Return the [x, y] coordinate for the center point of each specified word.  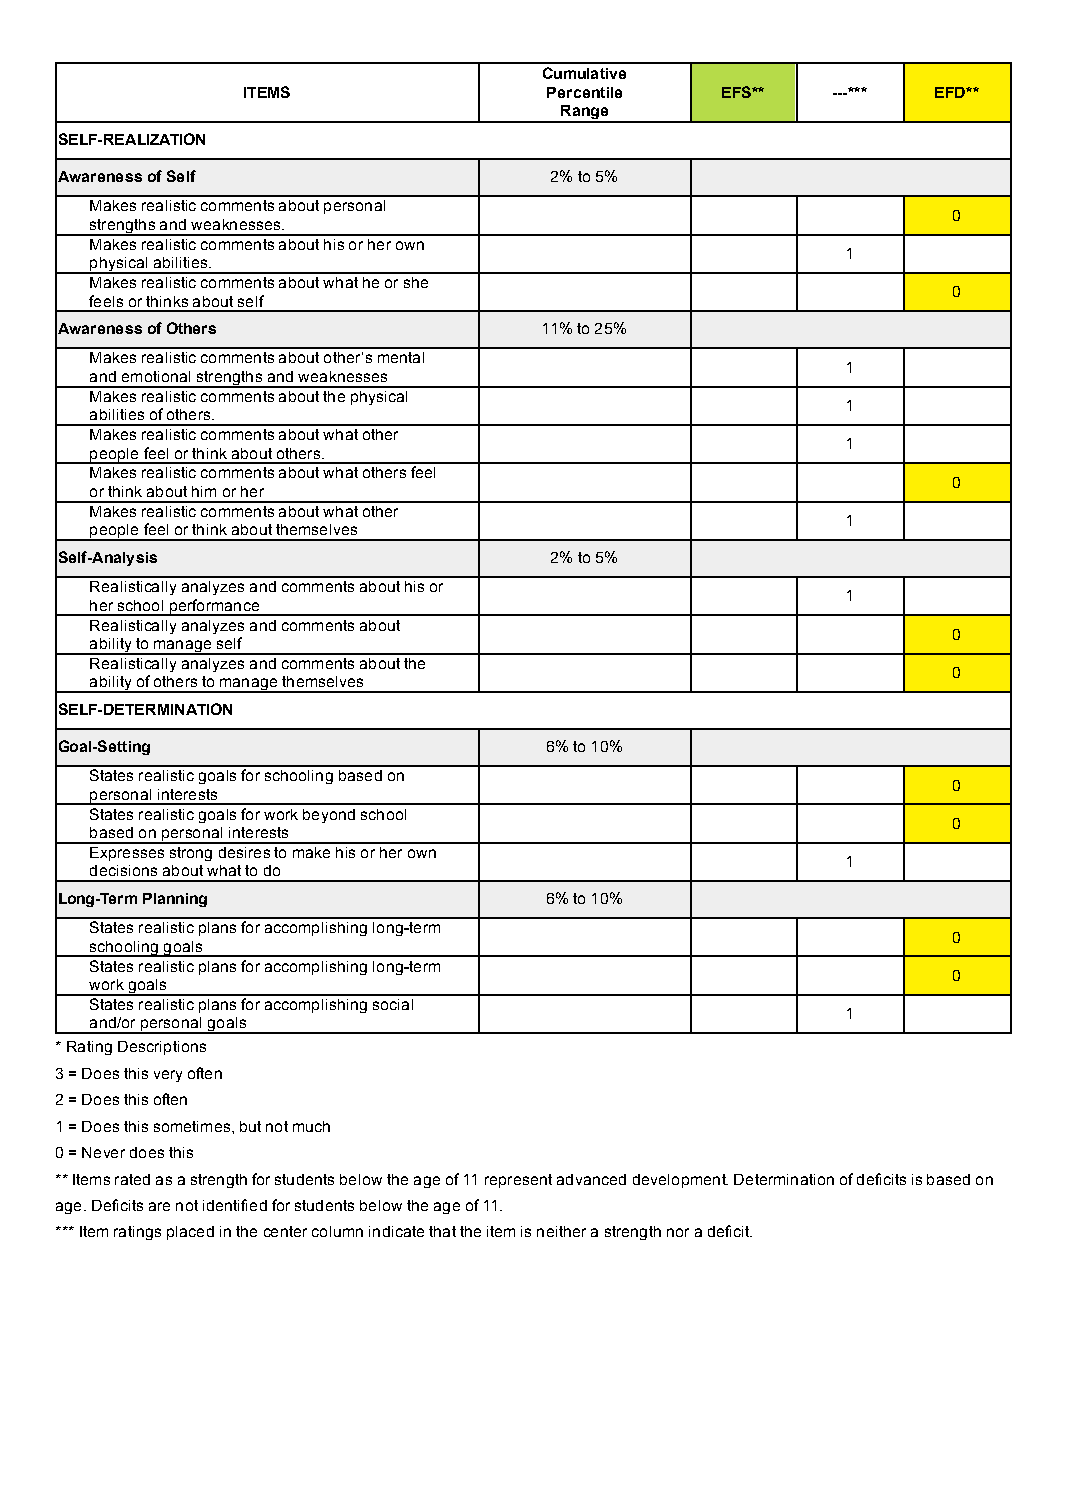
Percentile [584, 92]
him [204, 491]
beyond [329, 816]
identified [235, 1205]
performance [214, 607]
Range [584, 113]
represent [518, 1181]
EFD [951, 92]
